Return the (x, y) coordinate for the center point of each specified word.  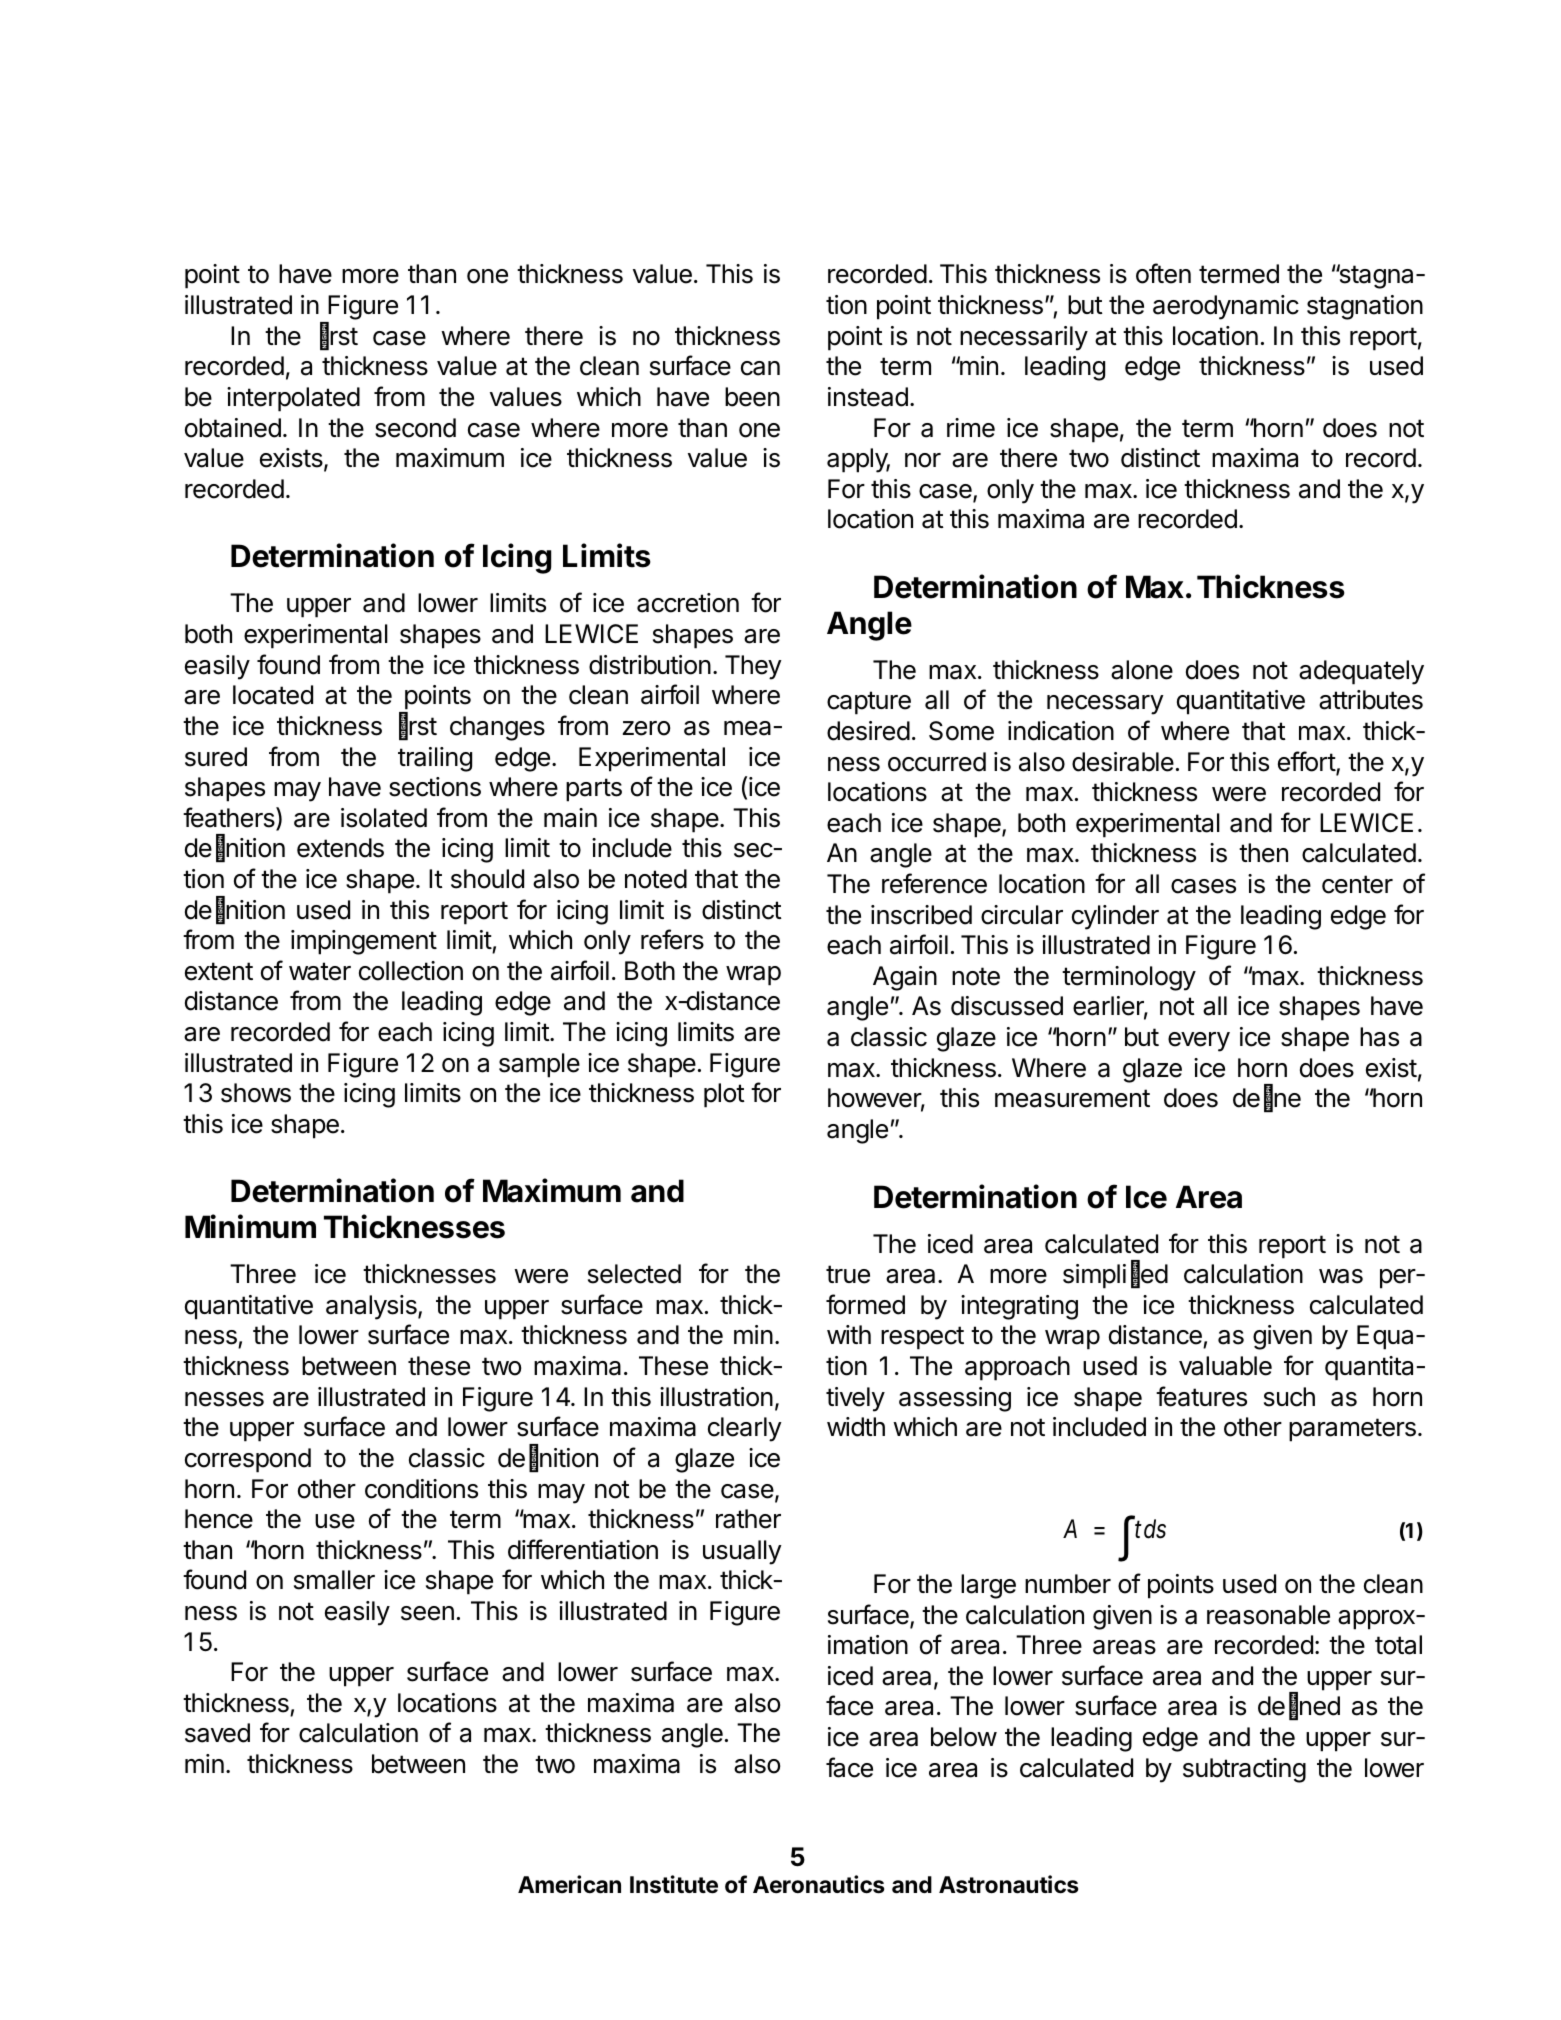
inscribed (921, 915)
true (848, 1274)
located (273, 695)
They (753, 667)
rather (748, 1519)
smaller (334, 1580)
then (1263, 853)
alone (1142, 670)
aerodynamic (1226, 307)
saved (217, 1733)
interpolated (293, 399)
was (1341, 1276)
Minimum (250, 1226)
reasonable (1268, 1615)
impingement (364, 942)
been (752, 397)
